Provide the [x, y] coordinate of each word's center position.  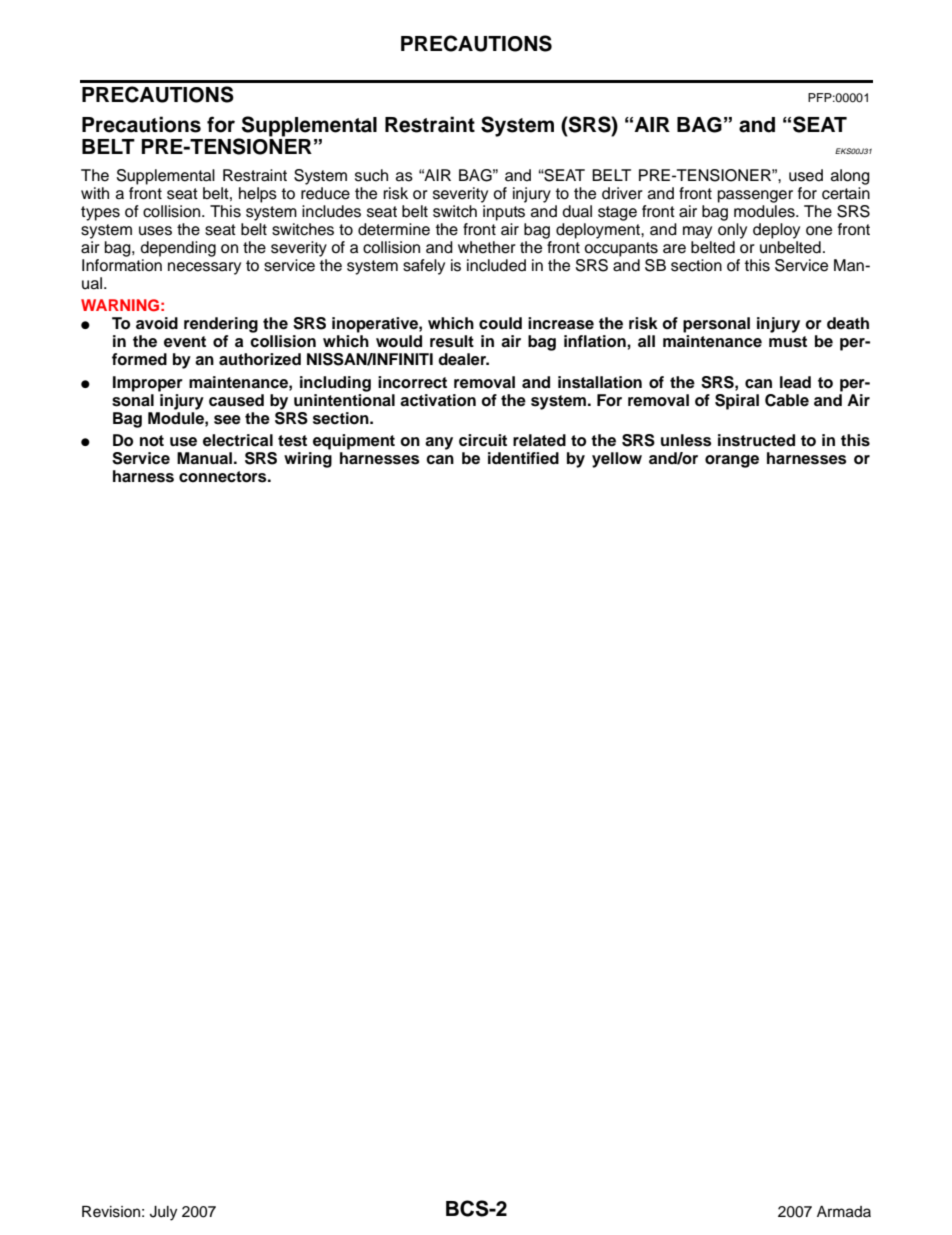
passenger [755, 196]
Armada [844, 1212]
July [163, 1213]
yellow [617, 460]
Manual [204, 458]
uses [155, 231]
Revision [111, 1212]
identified [523, 458]
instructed [756, 440]
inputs [504, 213]
